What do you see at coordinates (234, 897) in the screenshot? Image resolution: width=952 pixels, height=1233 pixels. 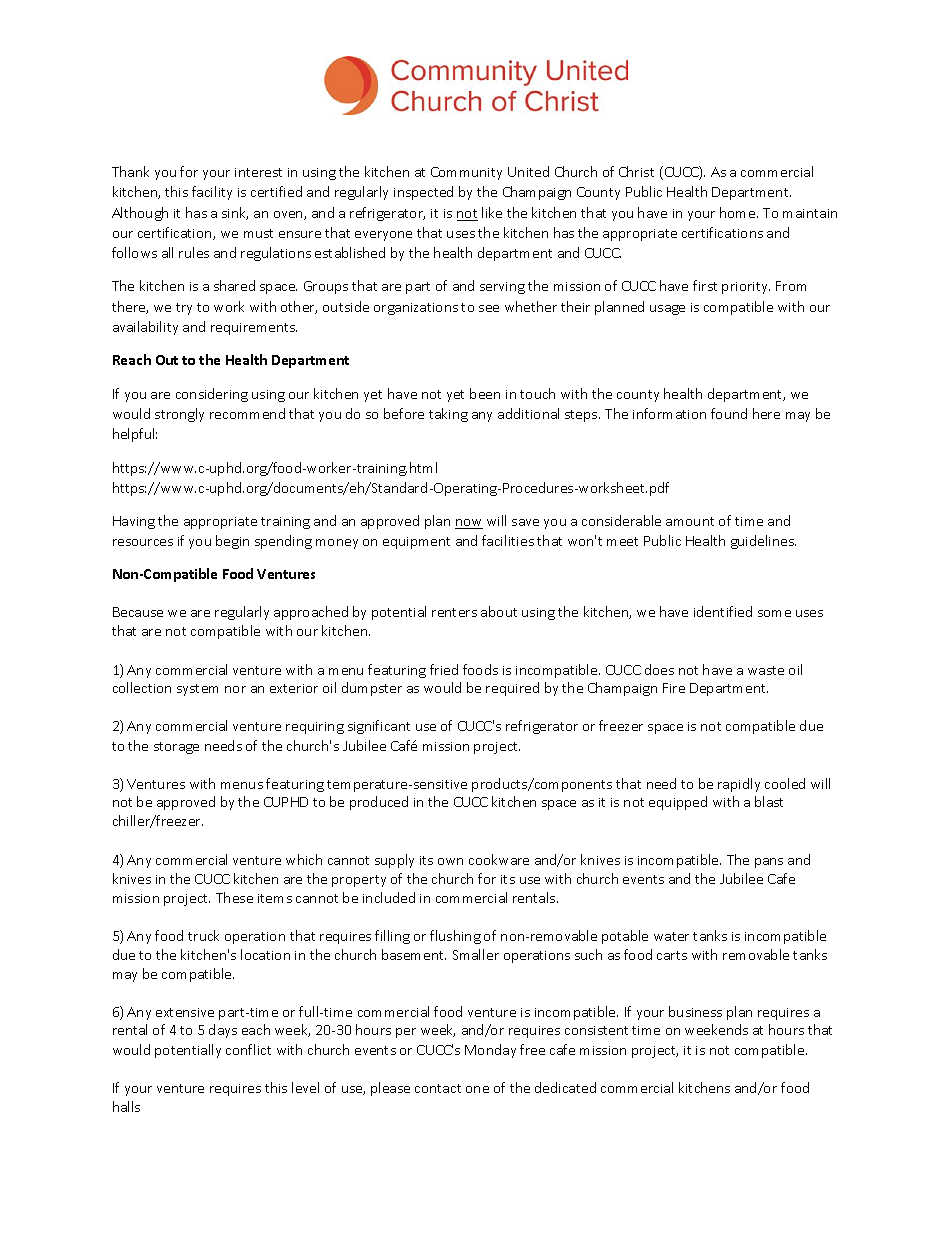 I see `These` at bounding box center [234, 897].
